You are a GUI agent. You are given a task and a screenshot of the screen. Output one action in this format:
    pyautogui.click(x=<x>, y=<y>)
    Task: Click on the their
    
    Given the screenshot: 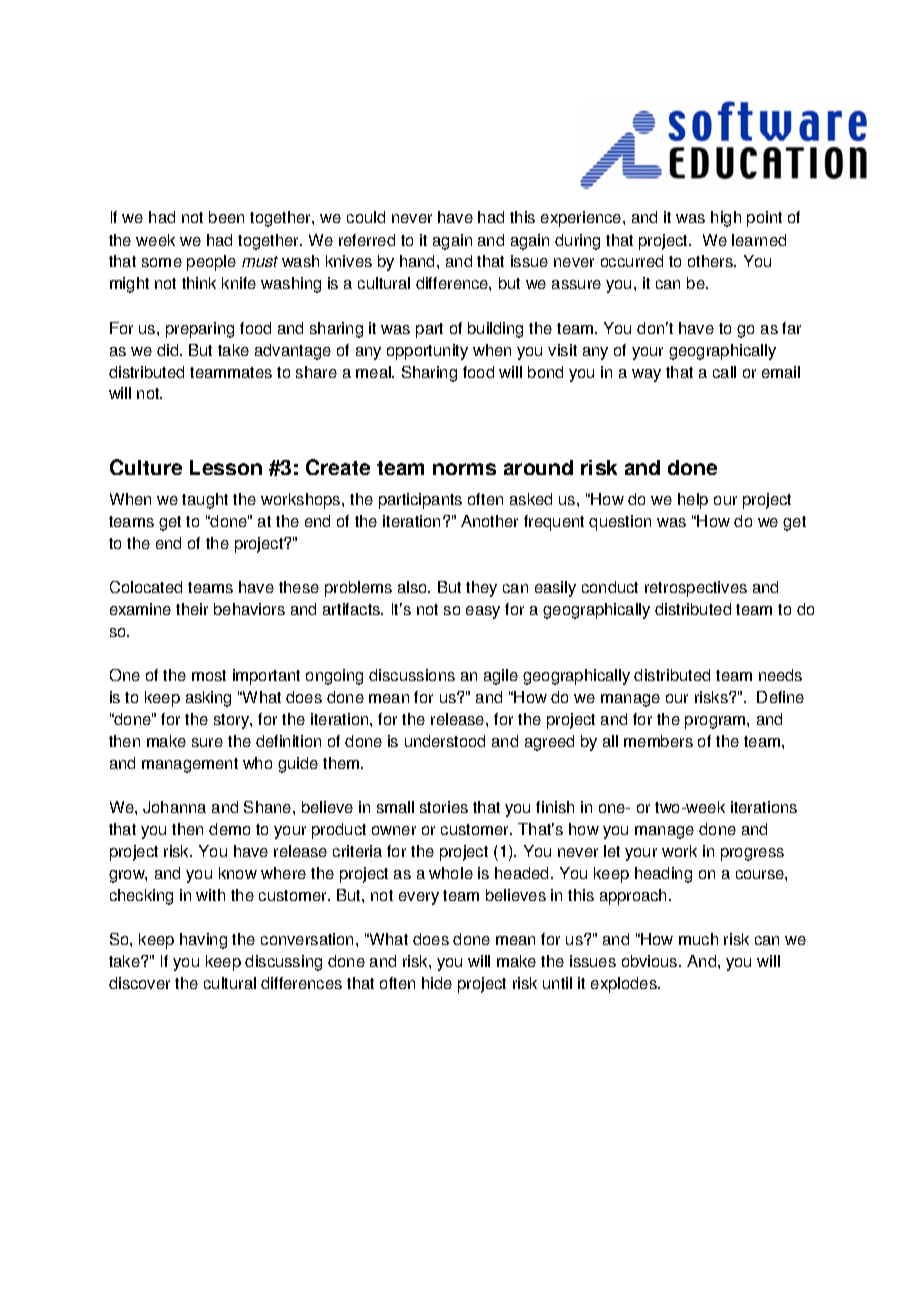 What is the action you would take?
    pyautogui.click(x=192, y=609)
